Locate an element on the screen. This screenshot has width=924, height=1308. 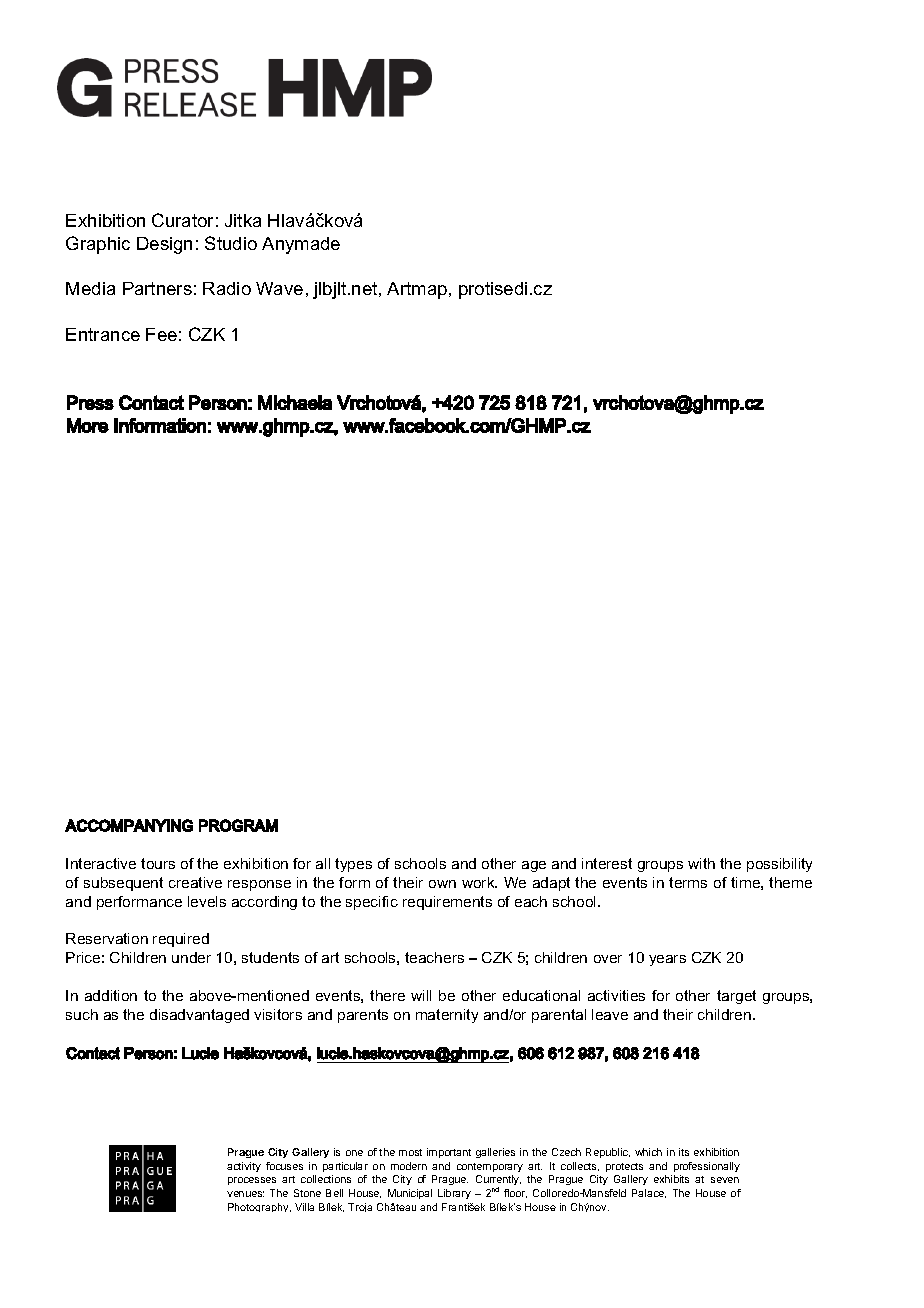
possibility is located at coordinates (779, 865).
